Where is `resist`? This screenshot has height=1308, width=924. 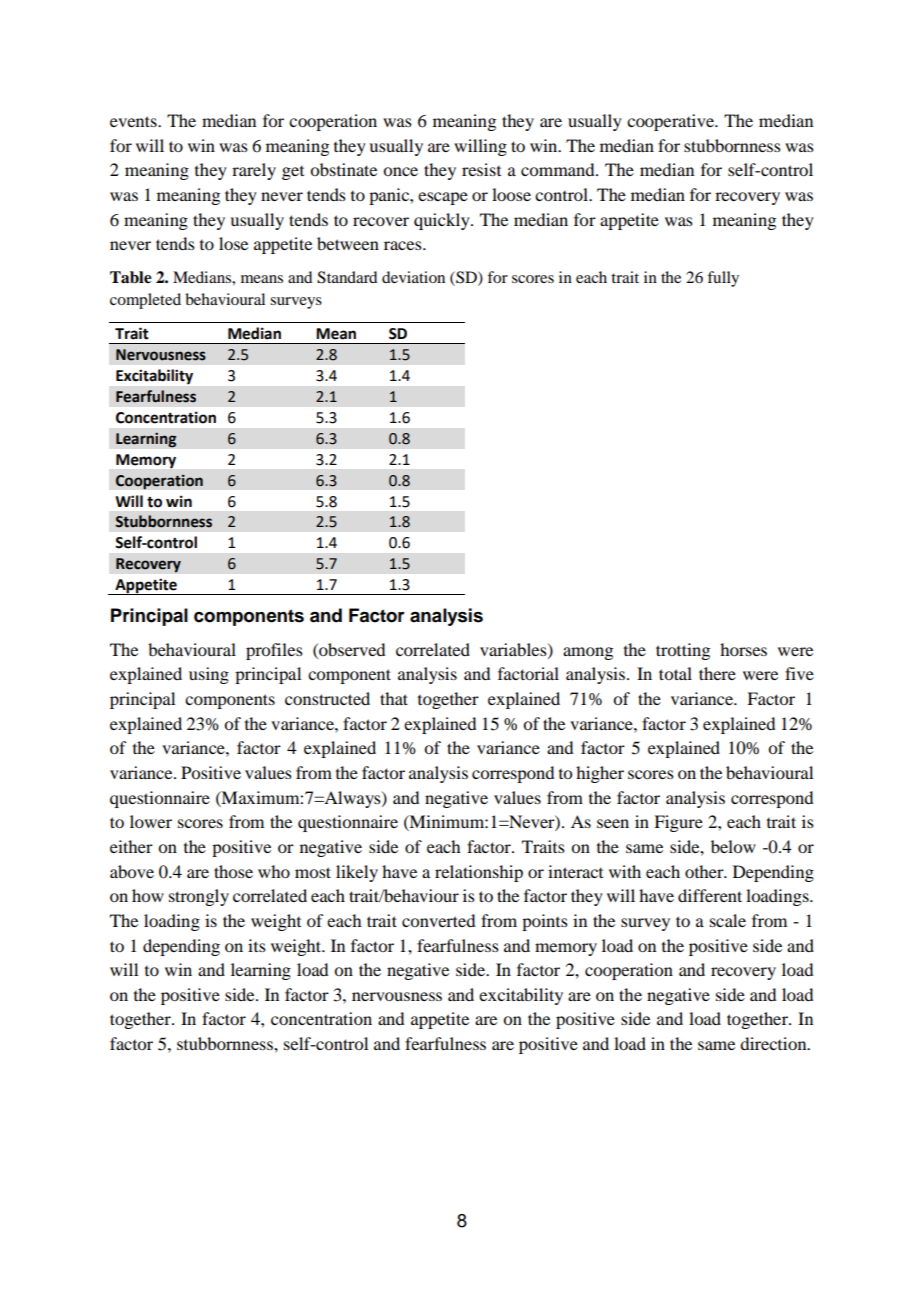
resist is located at coordinates (481, 169).
